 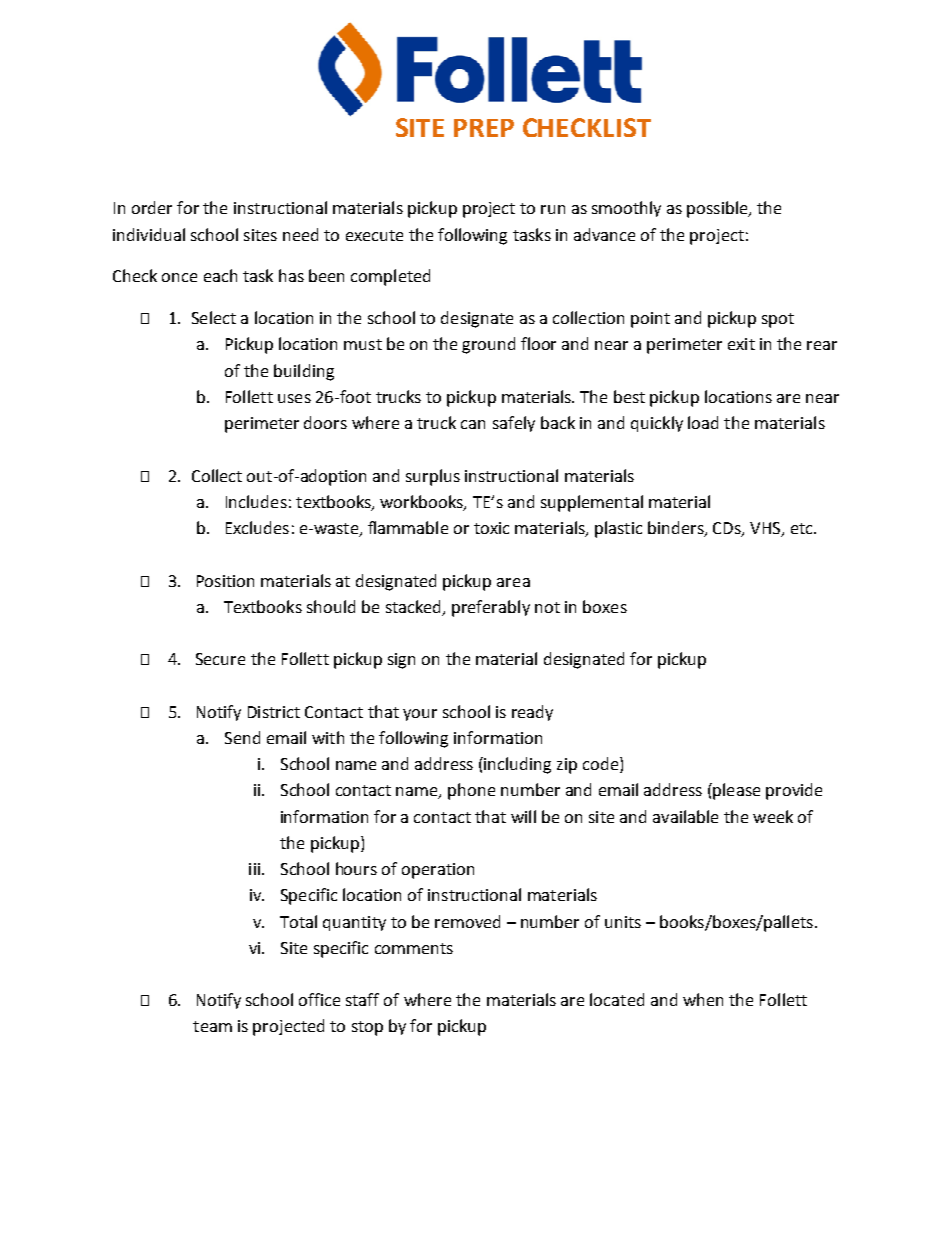 I want to click on PREP, so click(x=484, y=128).
